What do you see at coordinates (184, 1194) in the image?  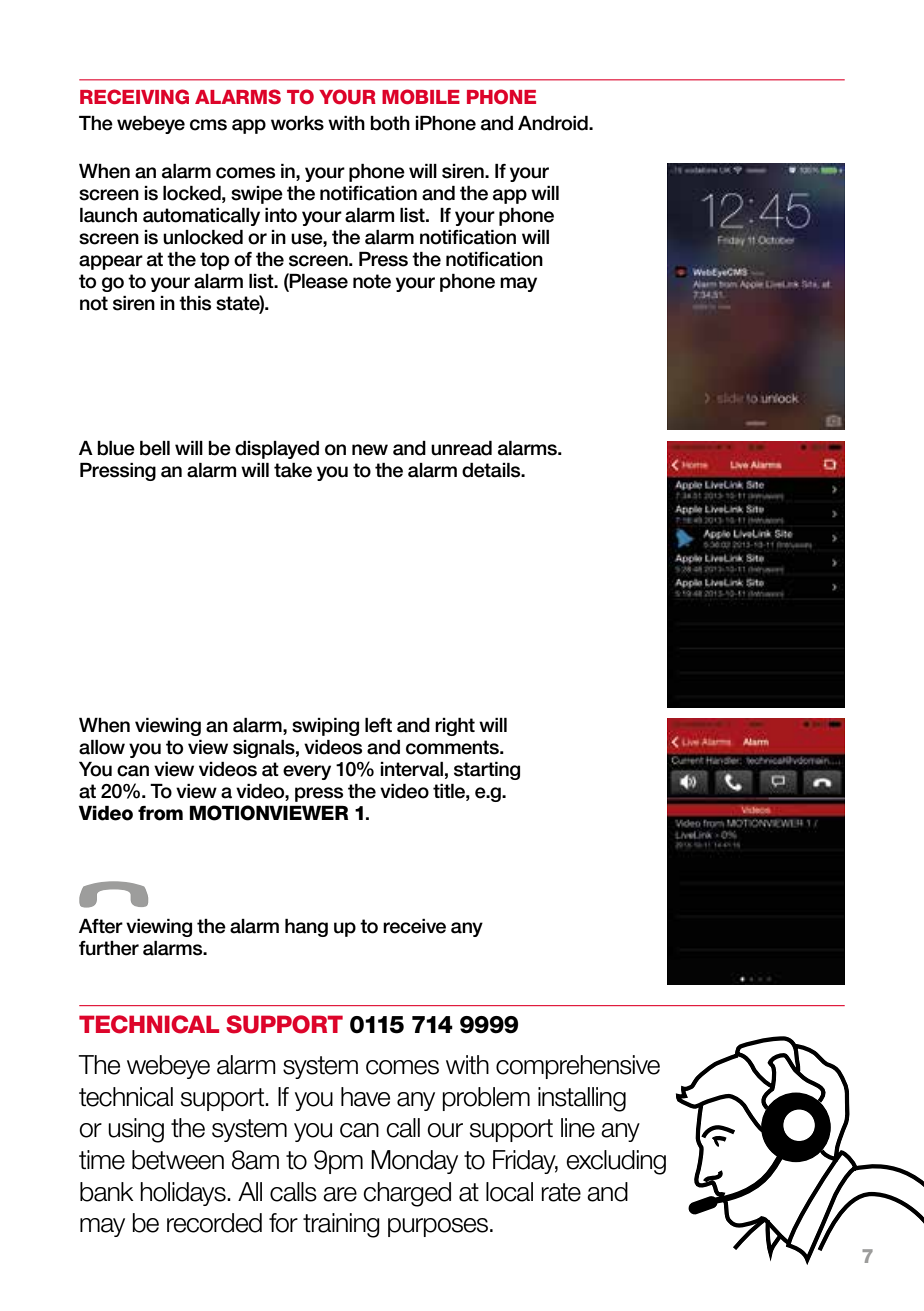 I see `holidays` at bounding box center [184, 1194].
